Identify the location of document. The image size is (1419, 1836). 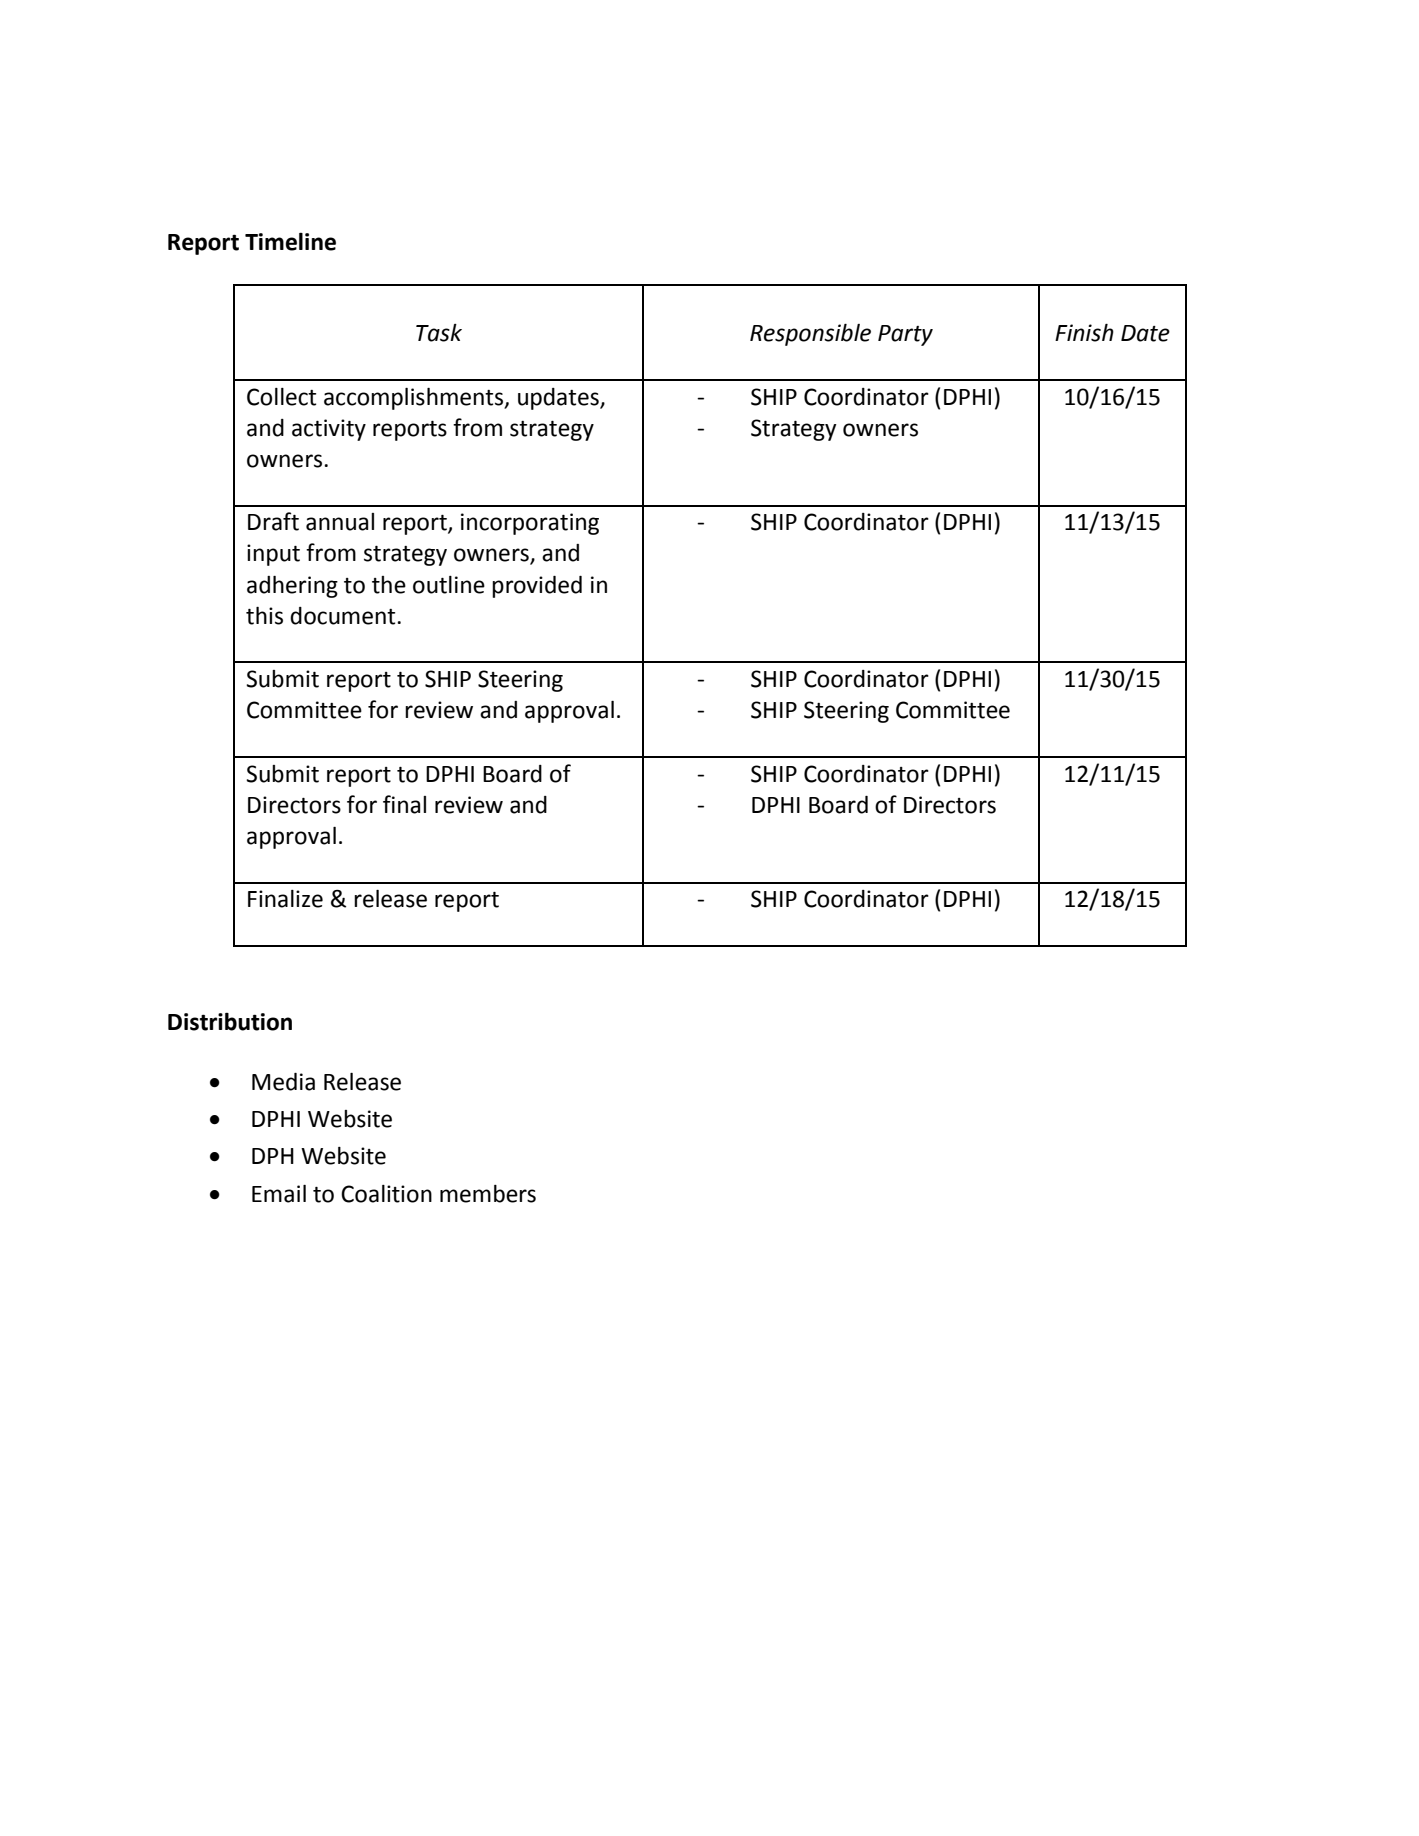
(344, 616).
